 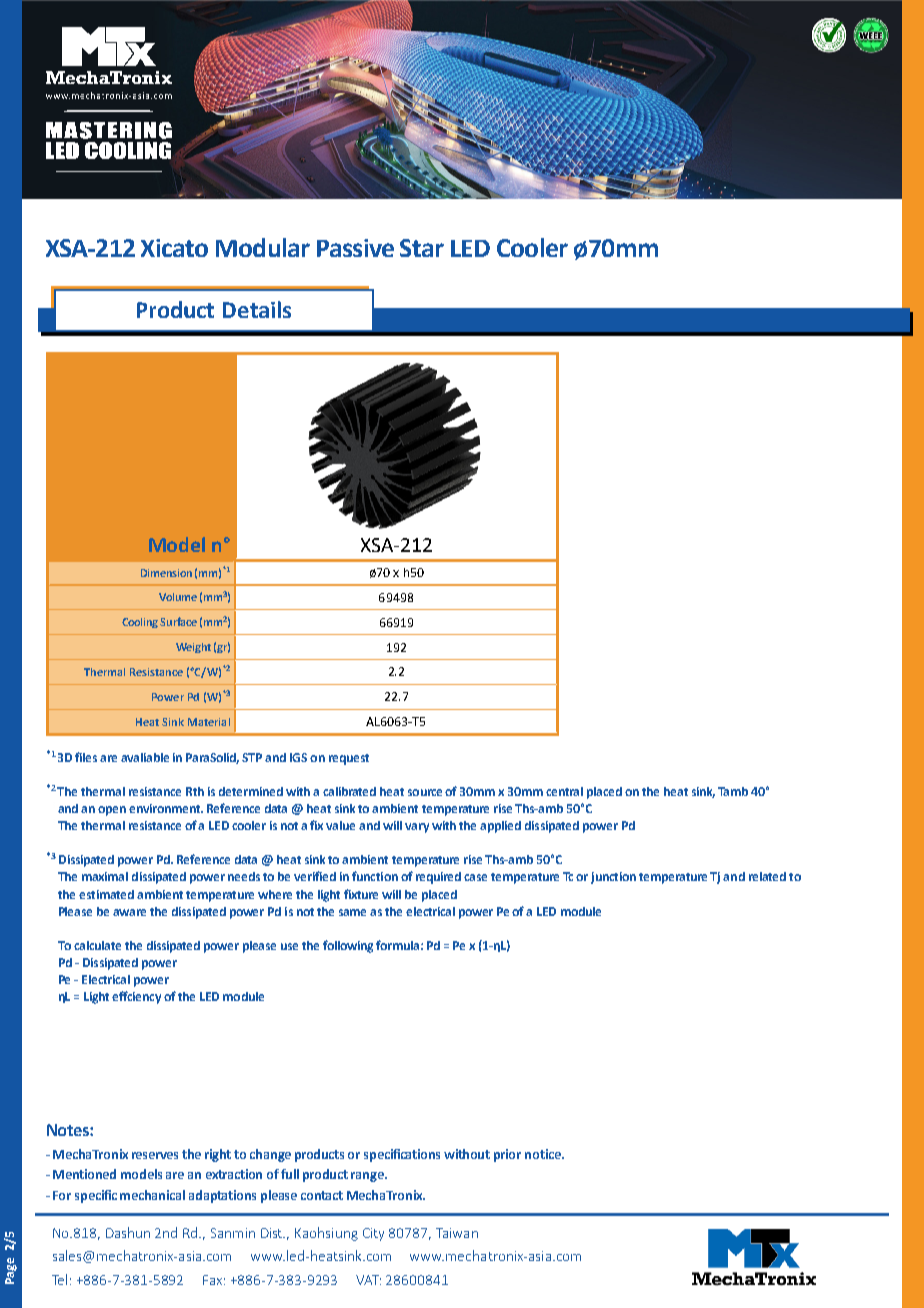 What do you see at coordinates (355, 248) in the page?
I see `Passive` at bounding box center [355, 248].
